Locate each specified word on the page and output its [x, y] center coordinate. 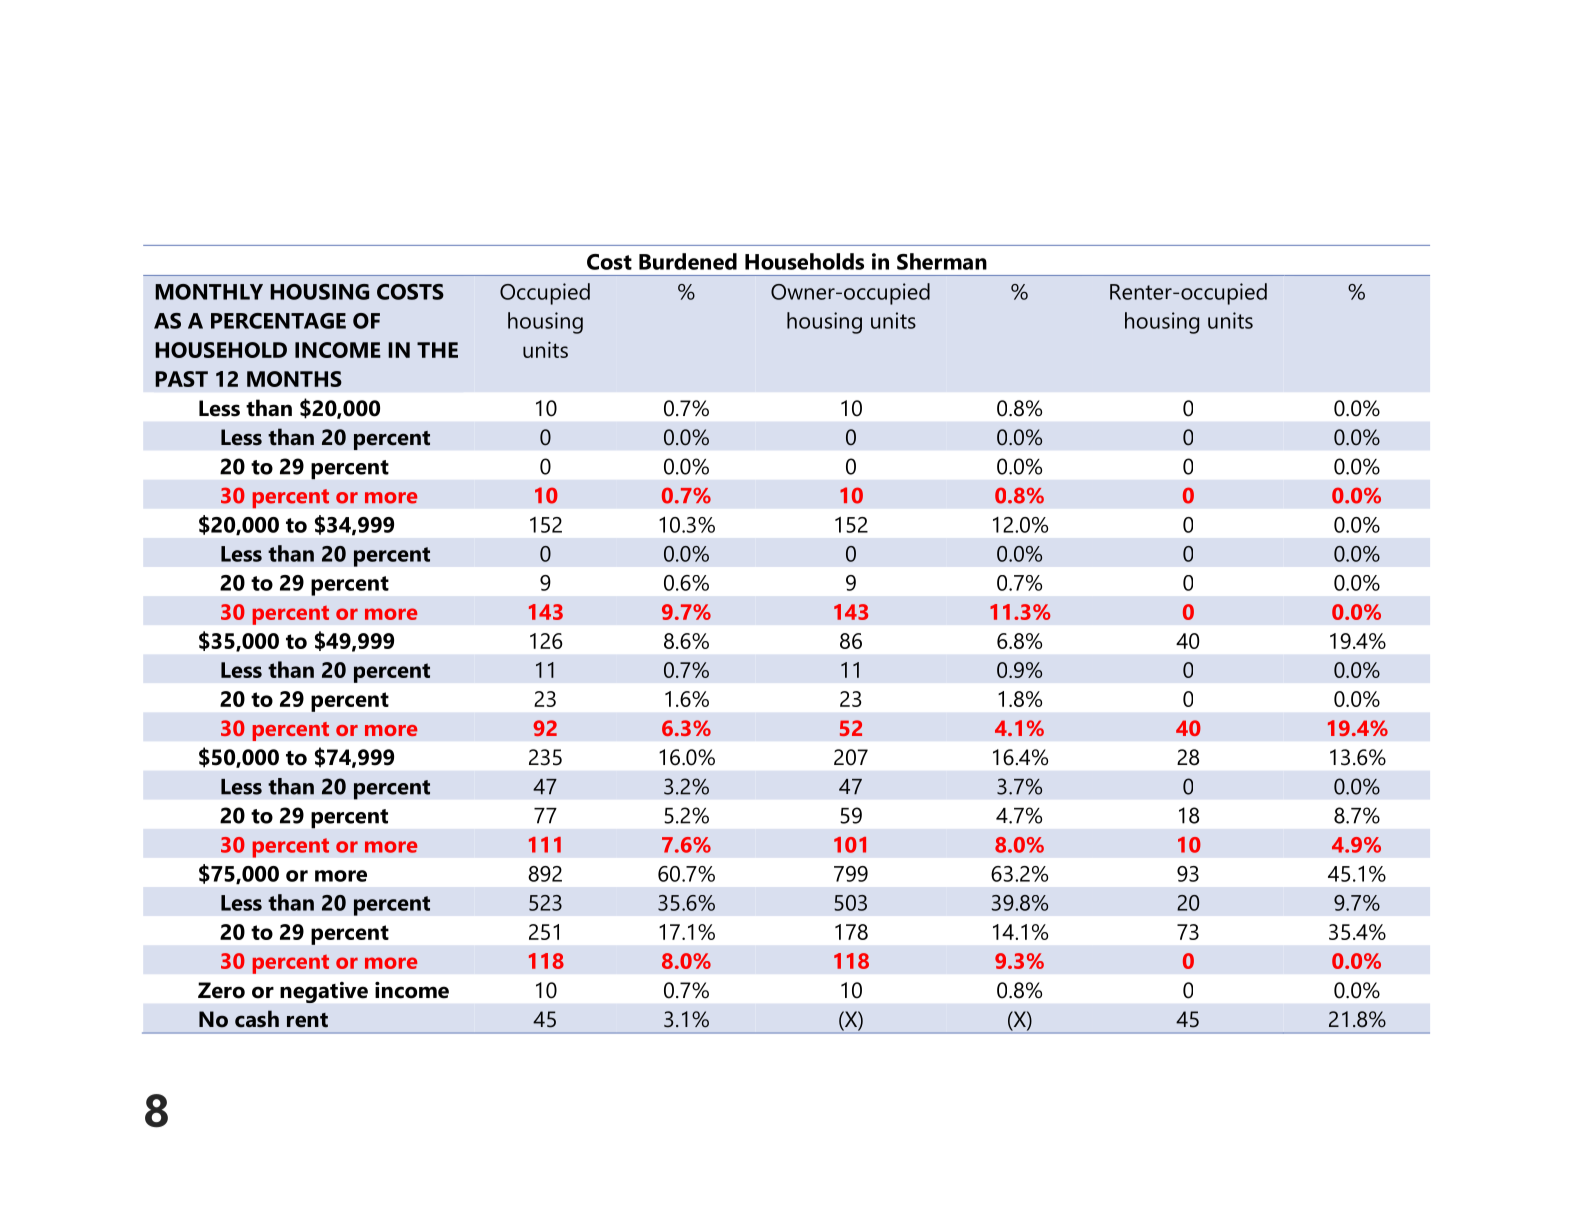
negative [324, 992]
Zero [221, 990]
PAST [181, 379]
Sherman [942, 261]
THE [437, 350]
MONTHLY [209, 292]
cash [257, 1019]
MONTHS [294, 379]
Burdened [688, 261]
